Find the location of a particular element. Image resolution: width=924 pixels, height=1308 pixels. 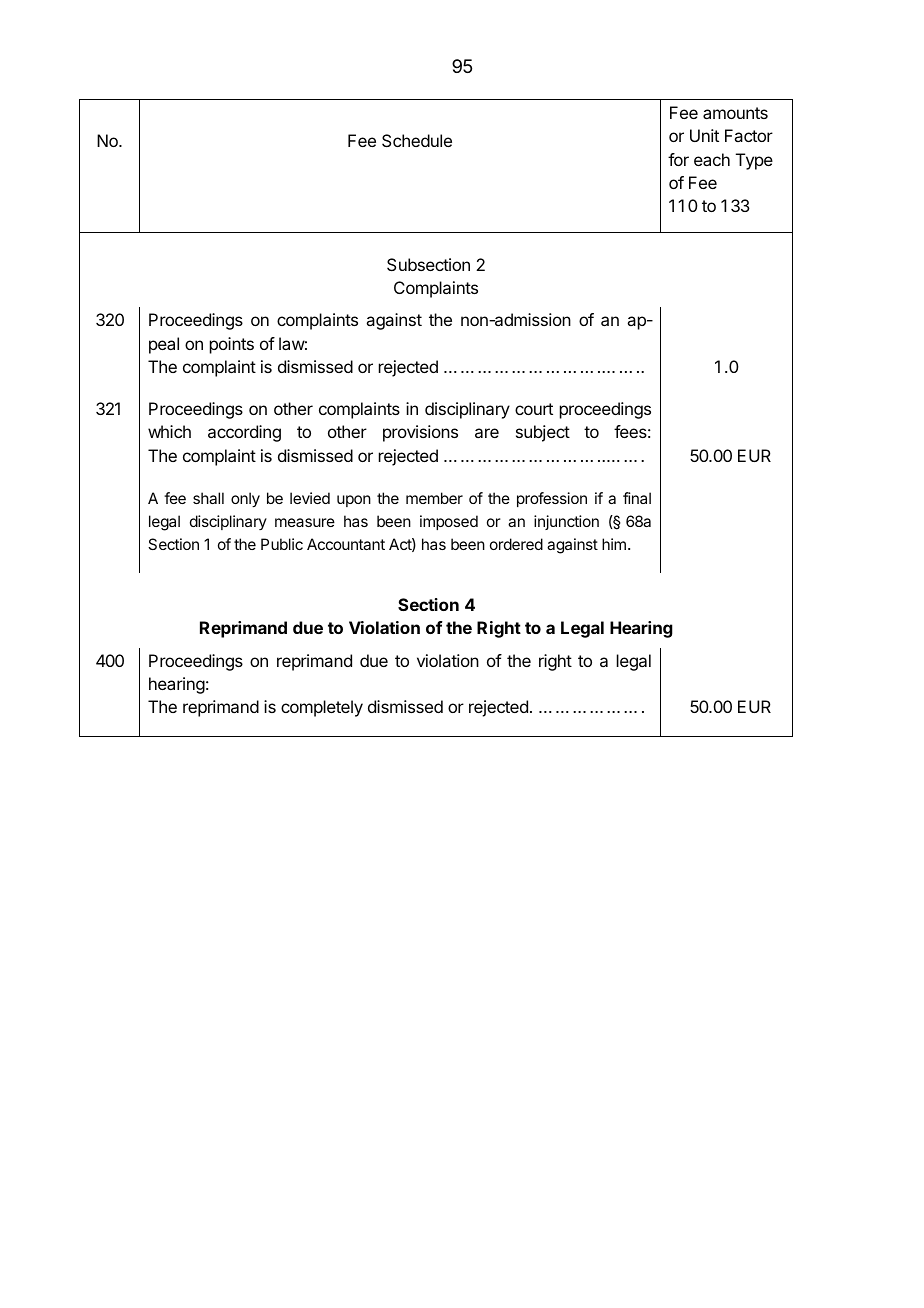

completely is located at coordinates (322, 708).
